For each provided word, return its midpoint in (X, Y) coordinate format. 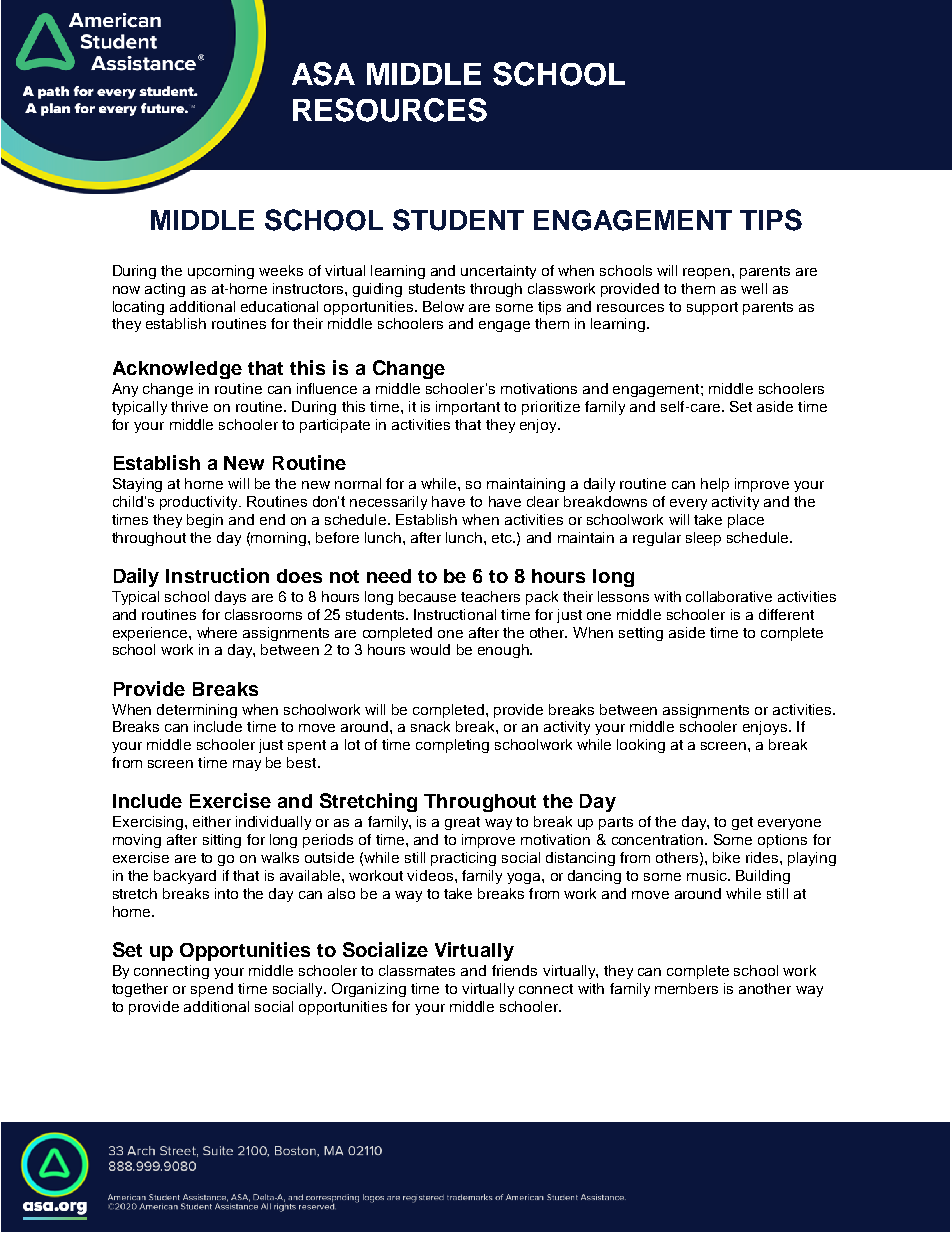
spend (212, 990)
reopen (708, 273)
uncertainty (498, 272)
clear (543, 501)
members (686, 988)
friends (514, 970)
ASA (323, 74)
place (746, 521)
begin (205, 521)
